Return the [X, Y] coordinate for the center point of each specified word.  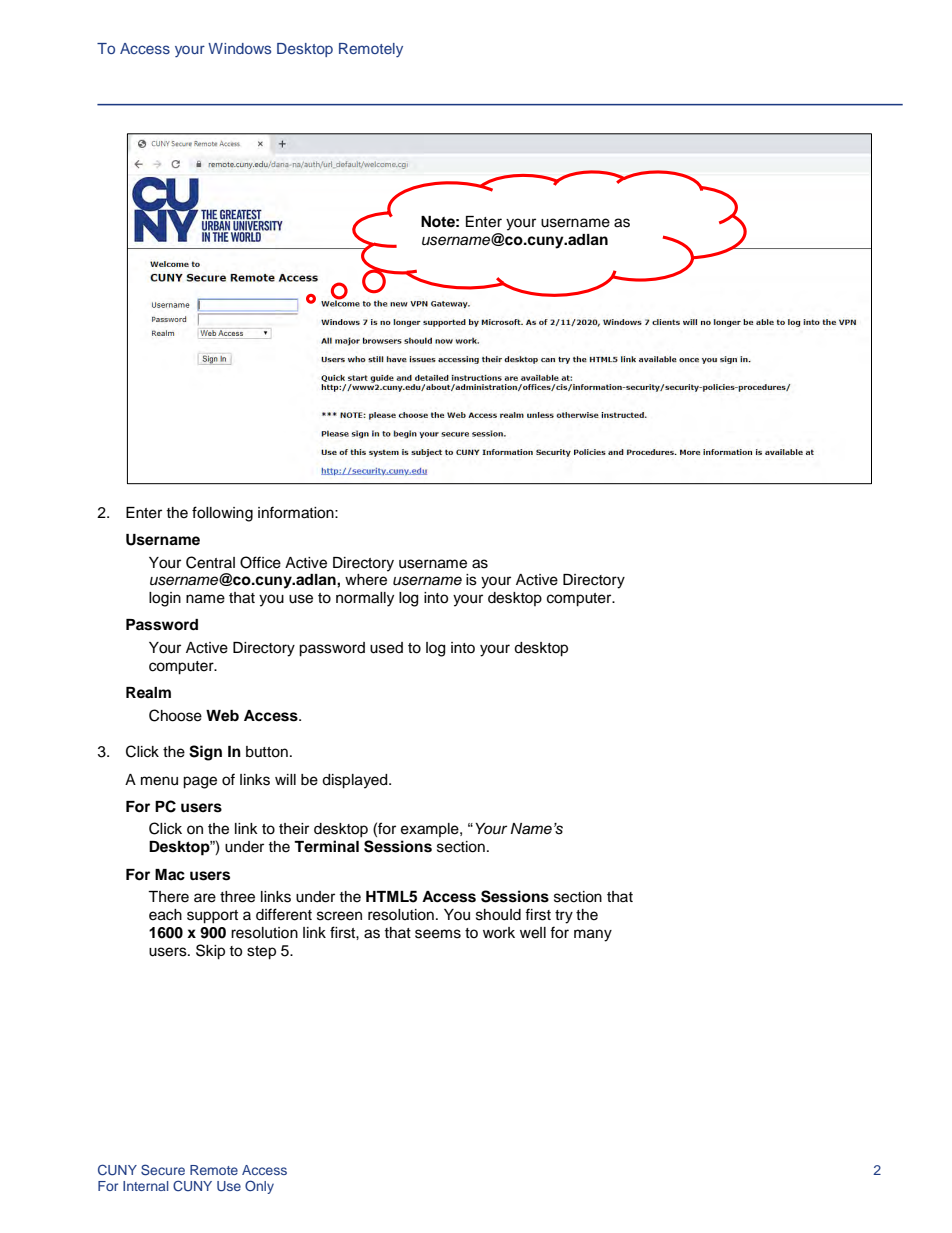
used [386, 648]
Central [210, 562]
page [200, 782]
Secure [163, 1170]
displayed [356, 781]
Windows [239, 48]
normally [365, 599]
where [366, 580]
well [533, 933]
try [564, 917]
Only [259, 1187]
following [222, 514]
